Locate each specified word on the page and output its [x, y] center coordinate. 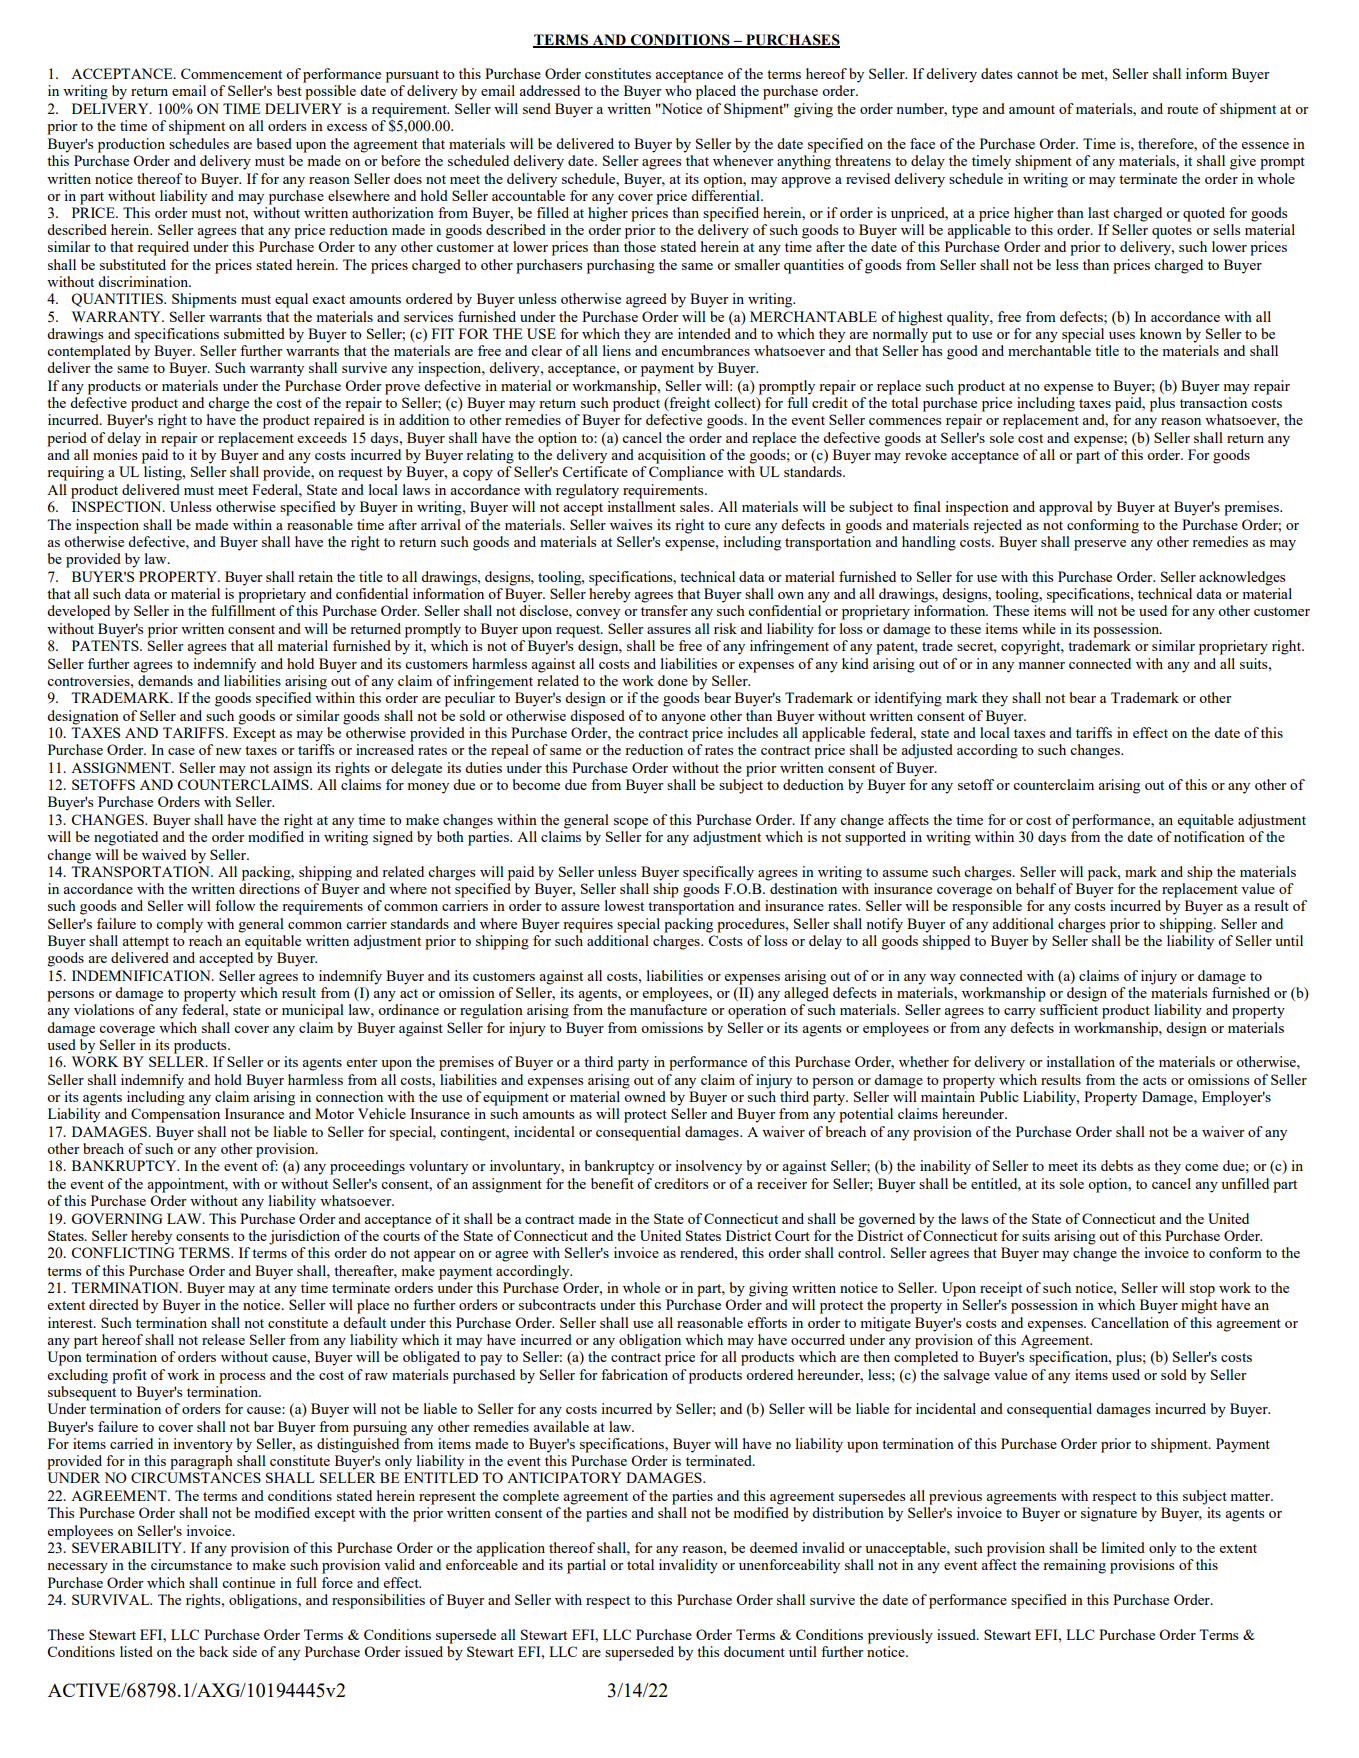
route [1182, 109]
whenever [743, 160]
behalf [1036, 888]
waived [164, 854]
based [274, 143]
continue [248, 1582]
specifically [718, 873]
